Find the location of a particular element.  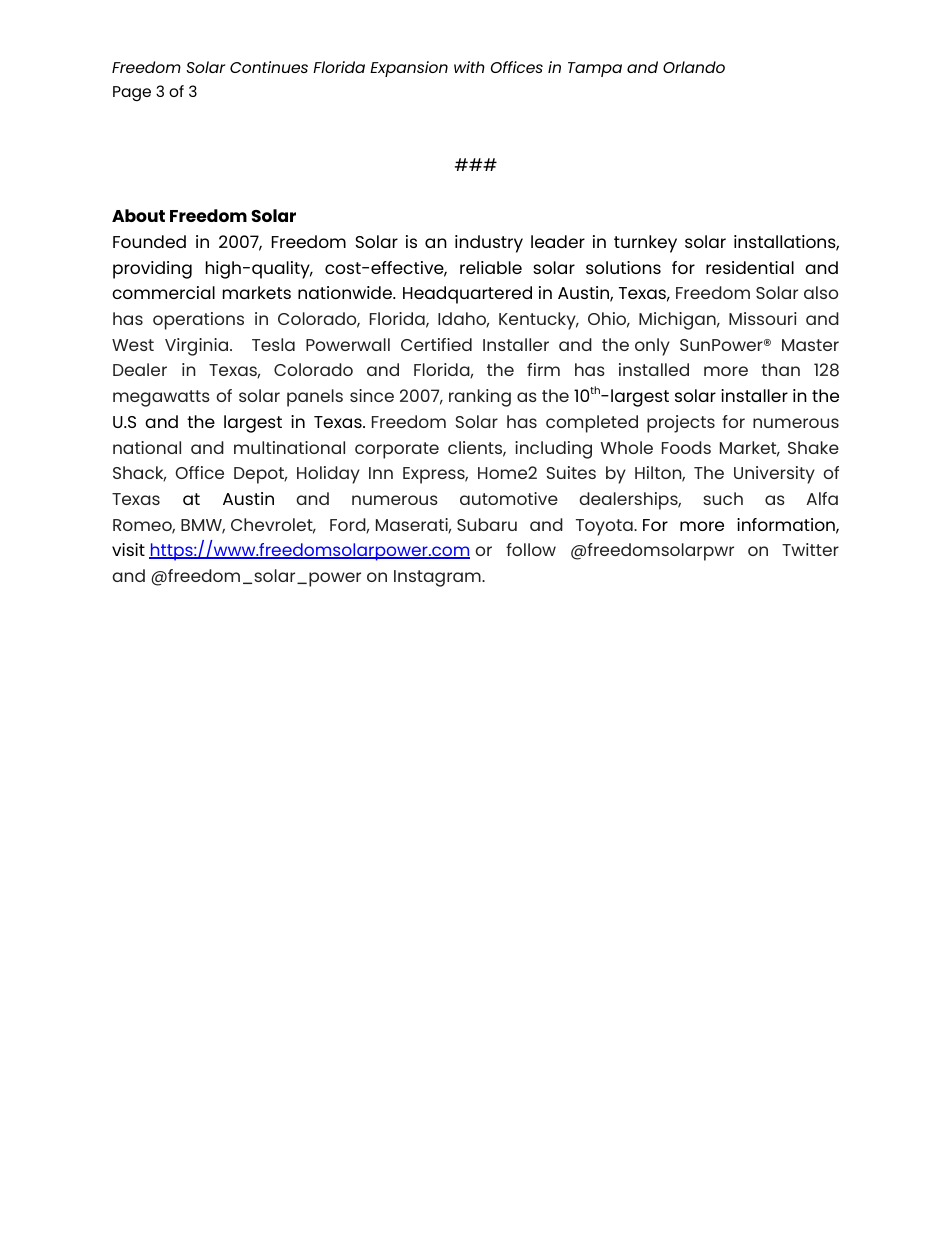

Orlando is located at coordinates (694, 67).
